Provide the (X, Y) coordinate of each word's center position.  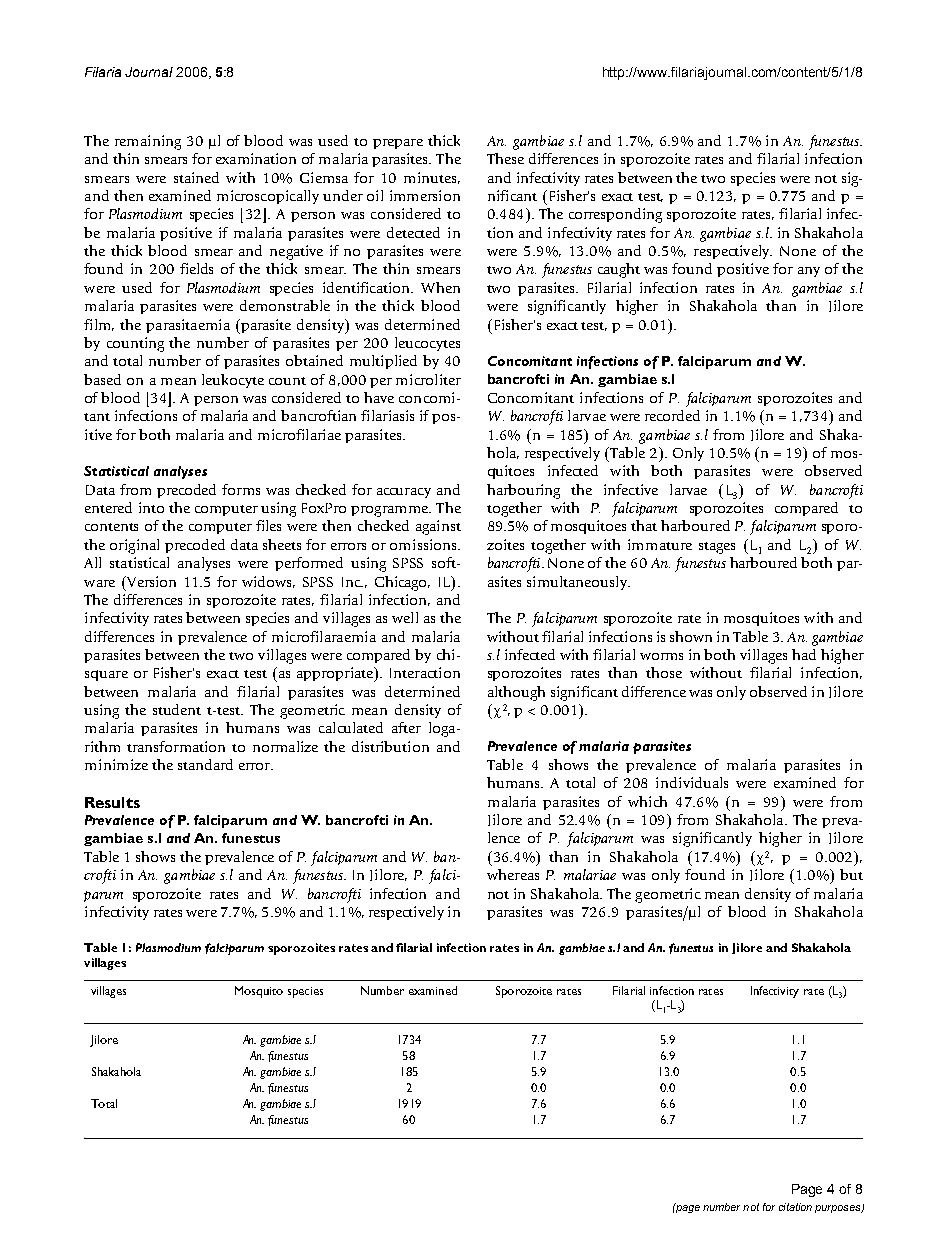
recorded (672, 415)
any (809, 272)
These (505, 158)
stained (196, 177)
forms (241, 489)
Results (112, 802)
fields (196, 268)
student (177, 709)
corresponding (615, 215)
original (134, 546)
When (440, 287)
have (379, 397)
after (406, 727)
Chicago (402, 583)
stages (717, 548)
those (664, 672)
